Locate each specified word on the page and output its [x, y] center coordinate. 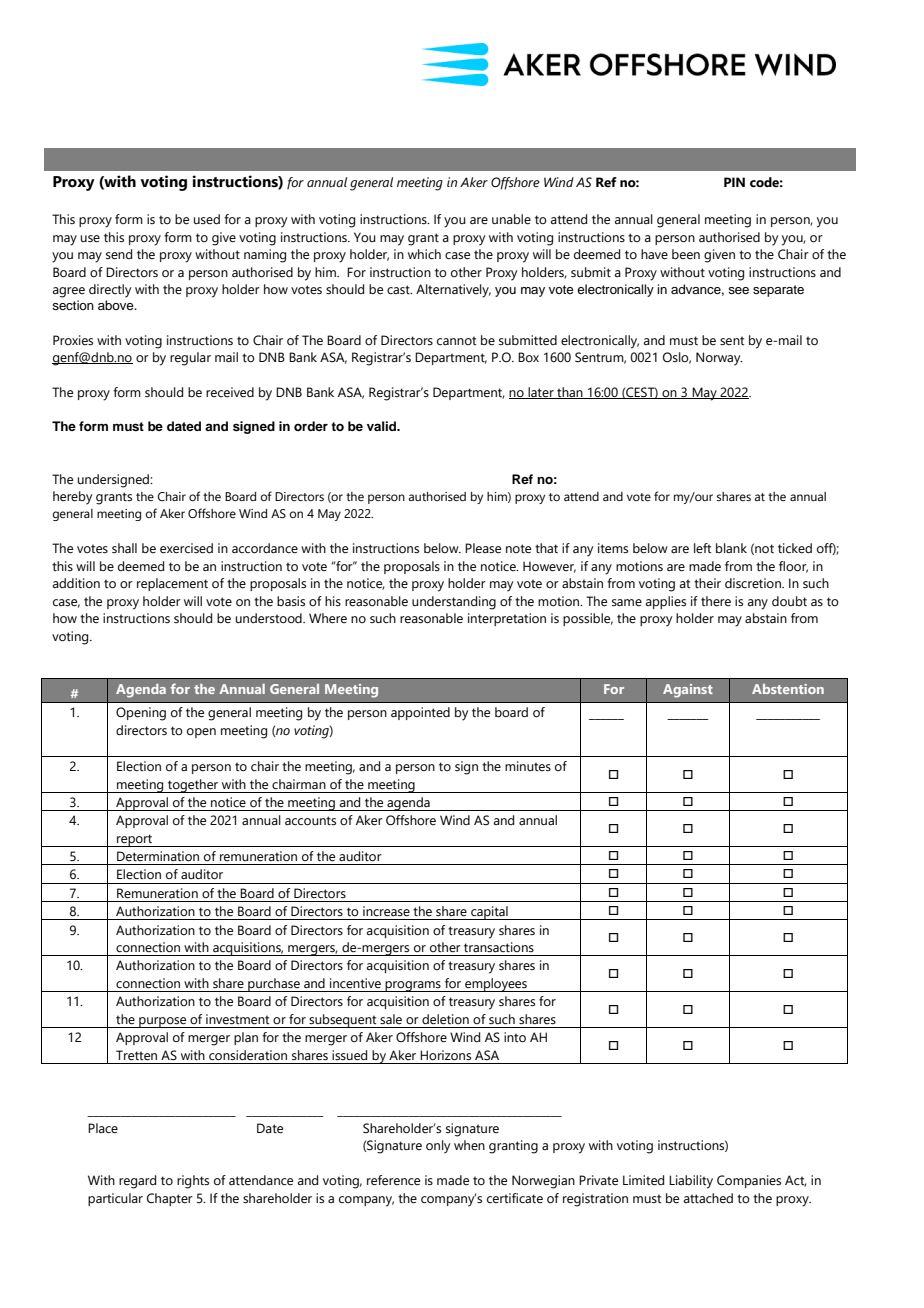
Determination [158, 856]
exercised [186, 548]
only [438, 1147]
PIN [734, 182]
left [702, 548]
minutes [528, 766]
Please [483, 548]
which [424, 254]
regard [137, 1182]
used [207, 219]
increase [386, 911]
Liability [691, 1182]
